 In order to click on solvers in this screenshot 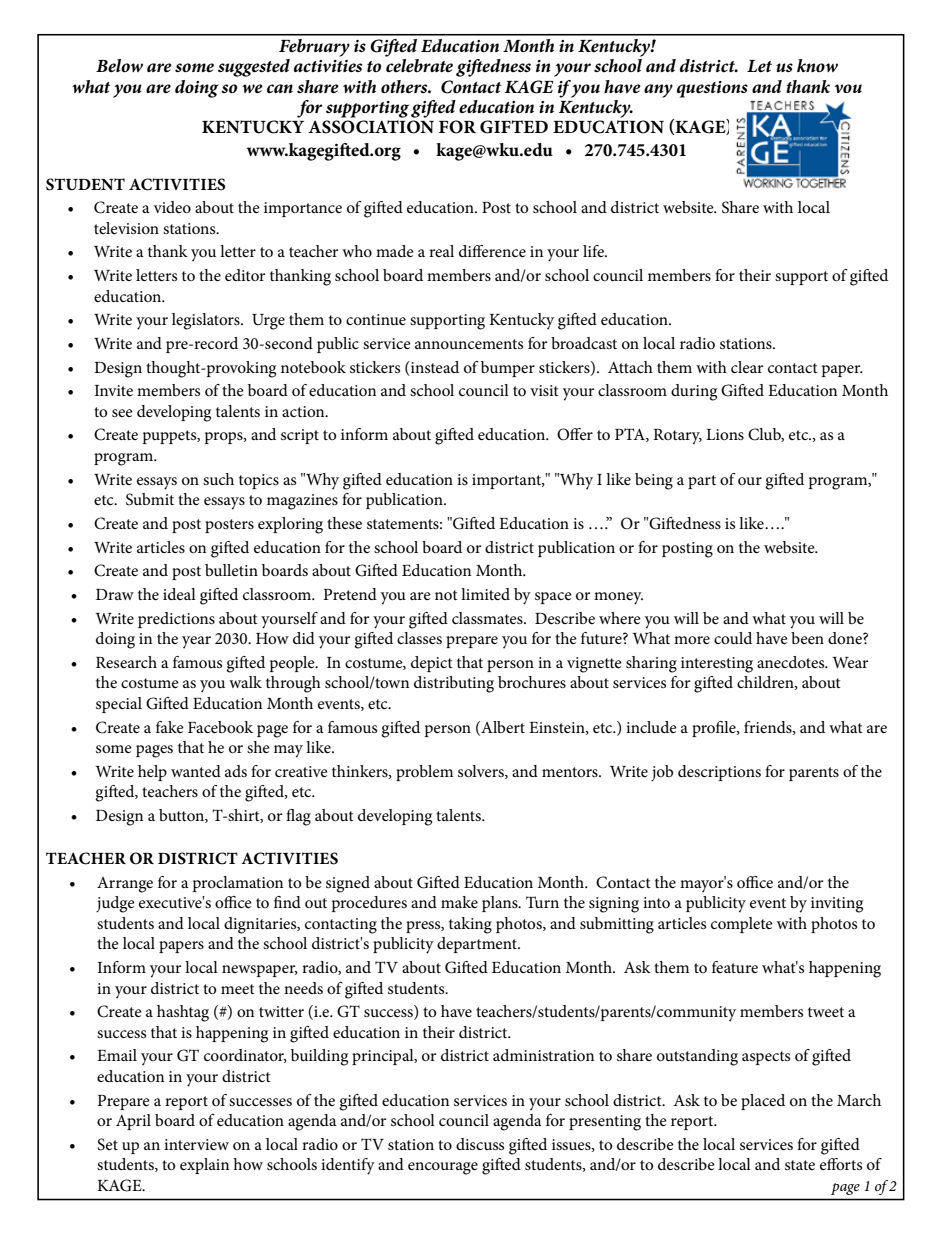, I will do `click(482, 772)`.
